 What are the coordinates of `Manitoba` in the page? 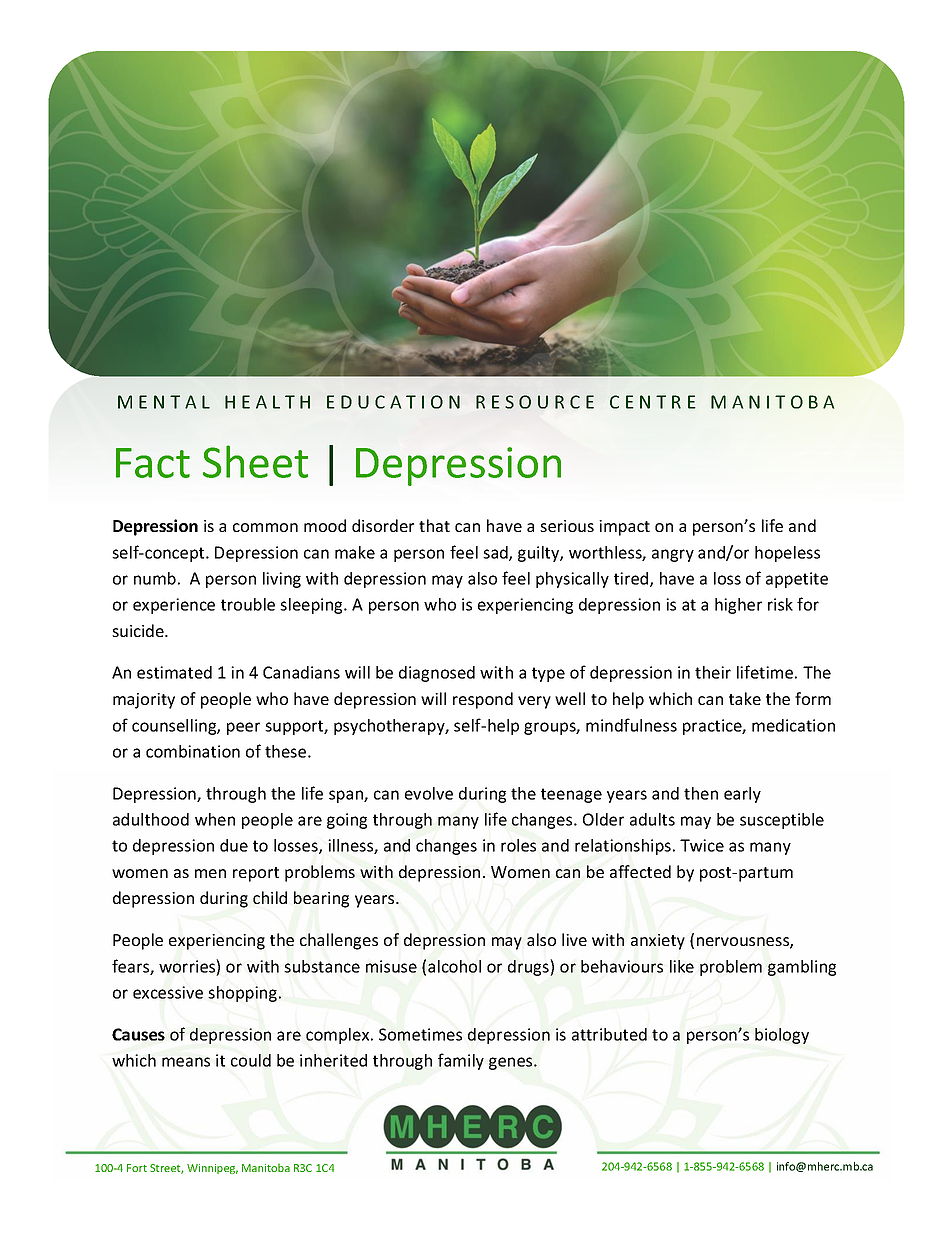 It's located at (266, 1167).
